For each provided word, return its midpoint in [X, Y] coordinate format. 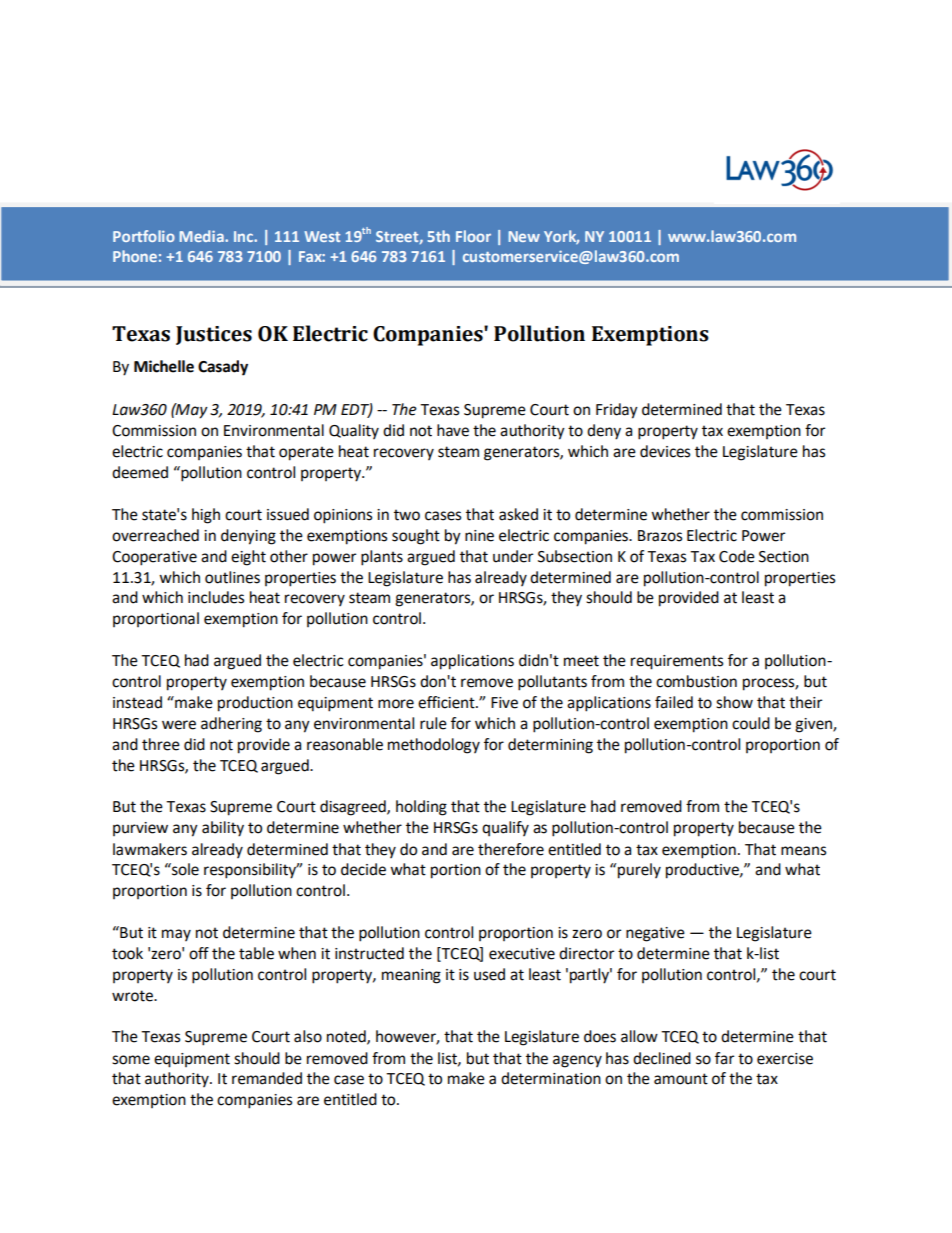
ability [223, 829]
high [206, 516]
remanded [267, 1078]
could [751, 723]
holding [421, 808]
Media [202, 236]
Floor [473, 236]
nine [479, 536]
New [524, 236]
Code [737, 556]
